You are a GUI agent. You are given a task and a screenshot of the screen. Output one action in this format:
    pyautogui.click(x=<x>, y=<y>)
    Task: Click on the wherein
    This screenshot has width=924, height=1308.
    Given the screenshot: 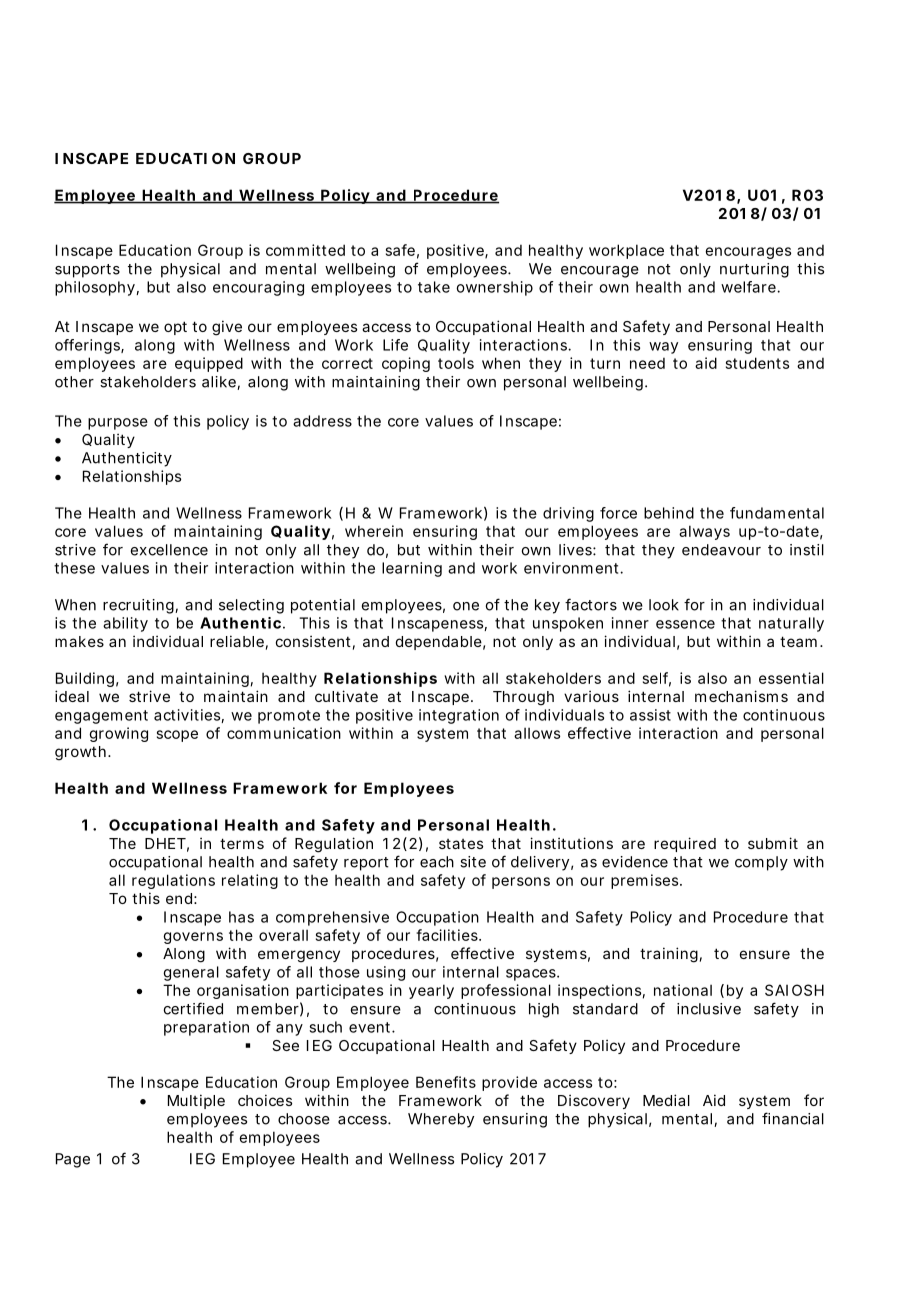 What is the action you would take?
    pyautogui.click(x=374, y=531)
